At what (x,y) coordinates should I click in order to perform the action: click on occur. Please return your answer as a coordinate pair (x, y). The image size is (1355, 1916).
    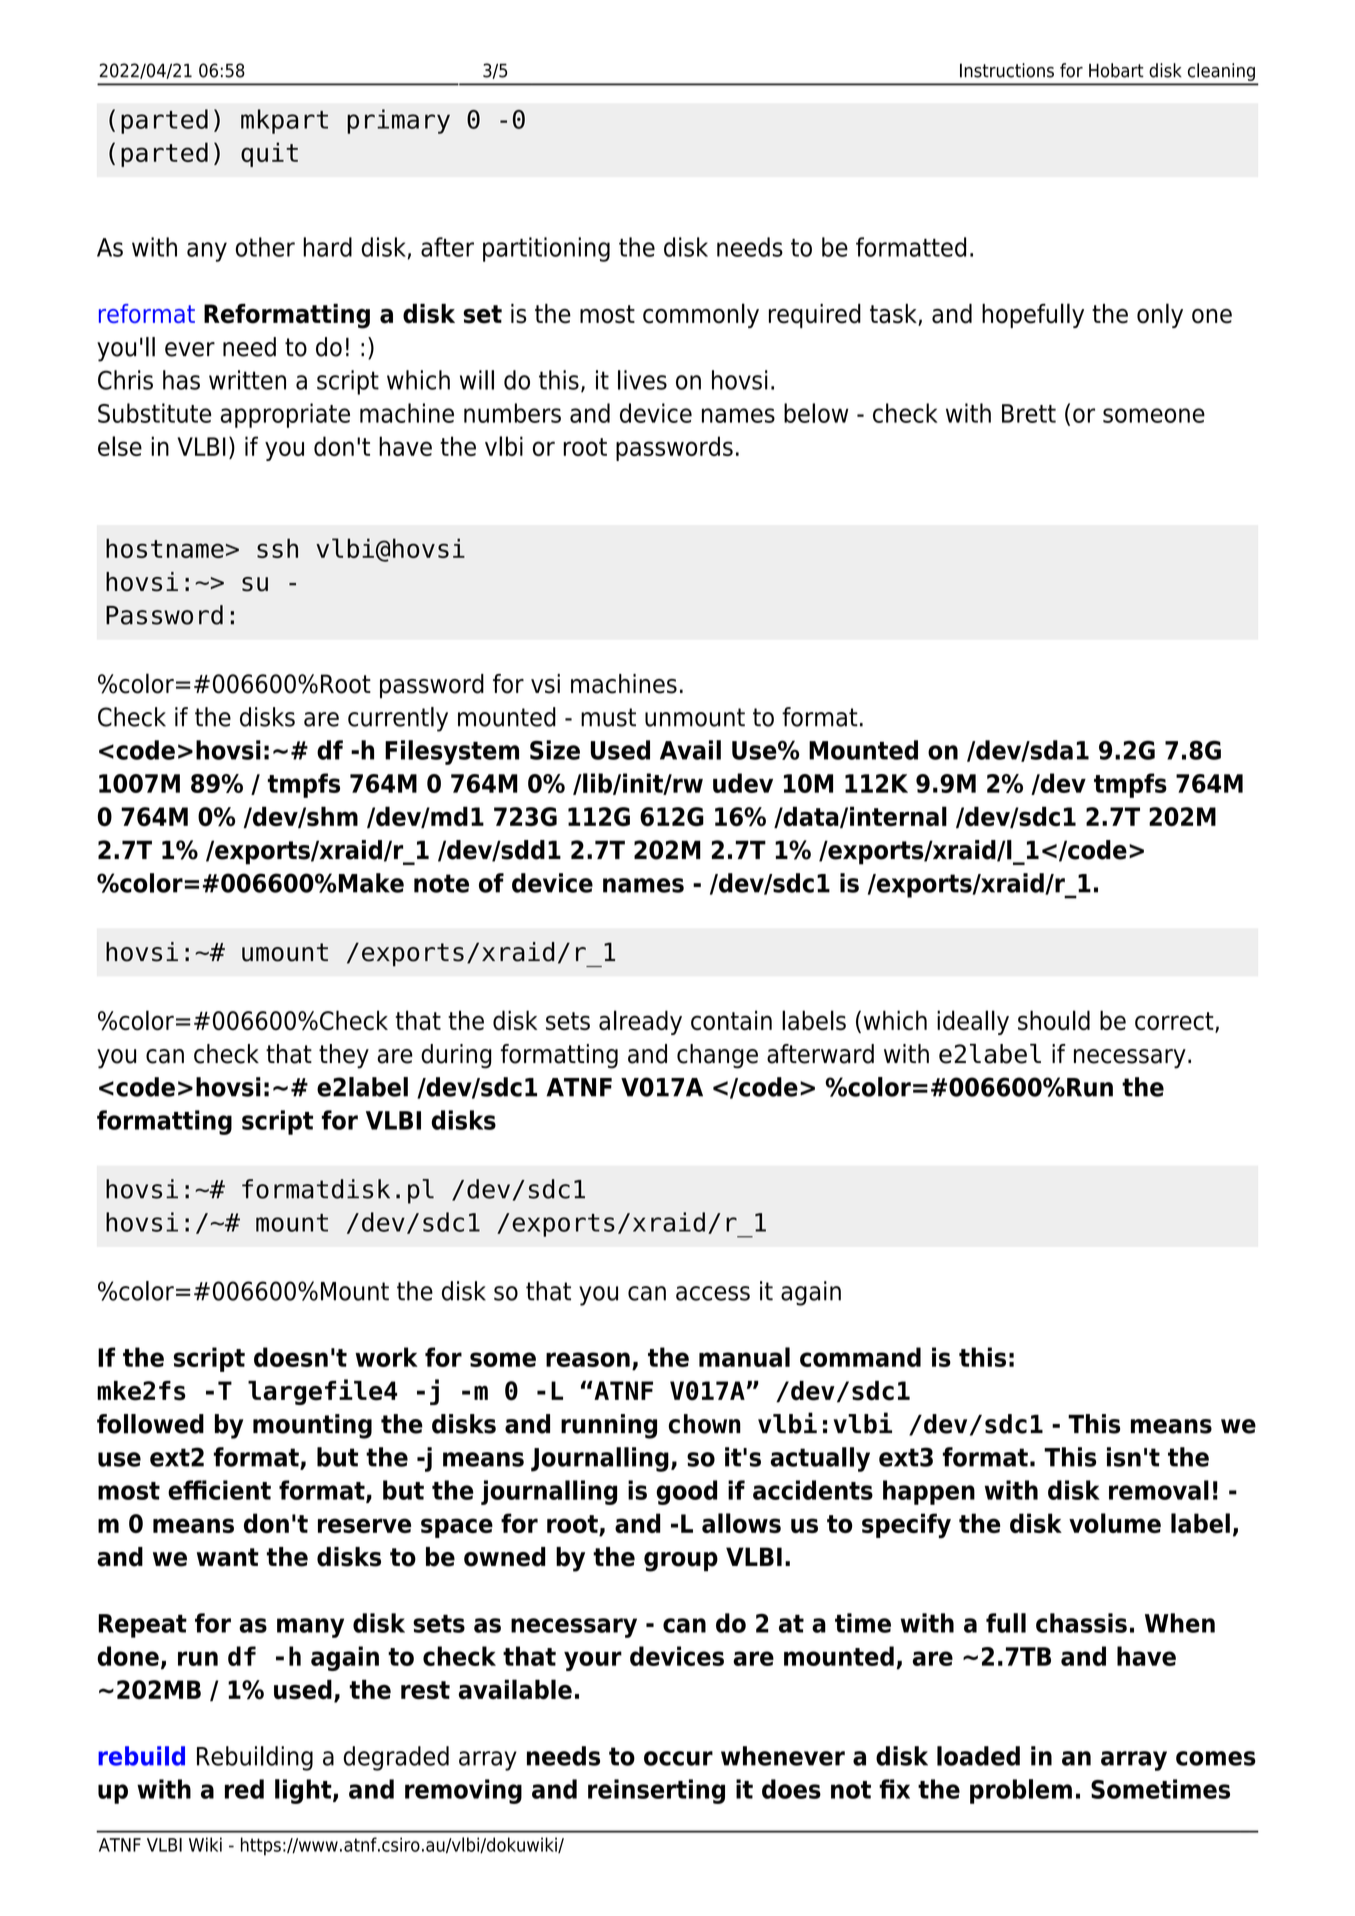
    Looking at the image, I should click on (678, 1758).
